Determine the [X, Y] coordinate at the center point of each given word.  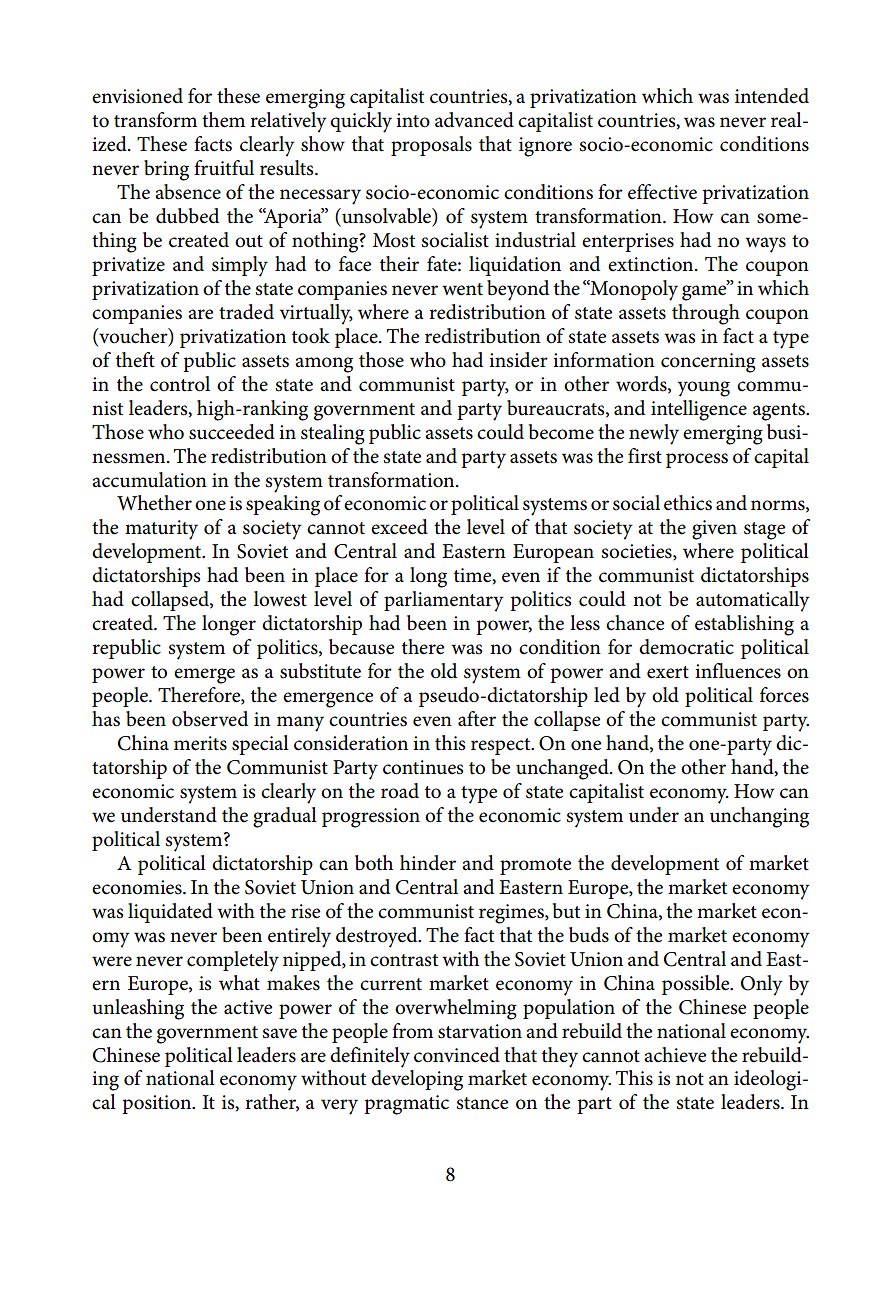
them [223, 120]
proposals [431, 146]
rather [272, 1103]
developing [417, 1080]
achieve [675, 1055]
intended [772, 96]
